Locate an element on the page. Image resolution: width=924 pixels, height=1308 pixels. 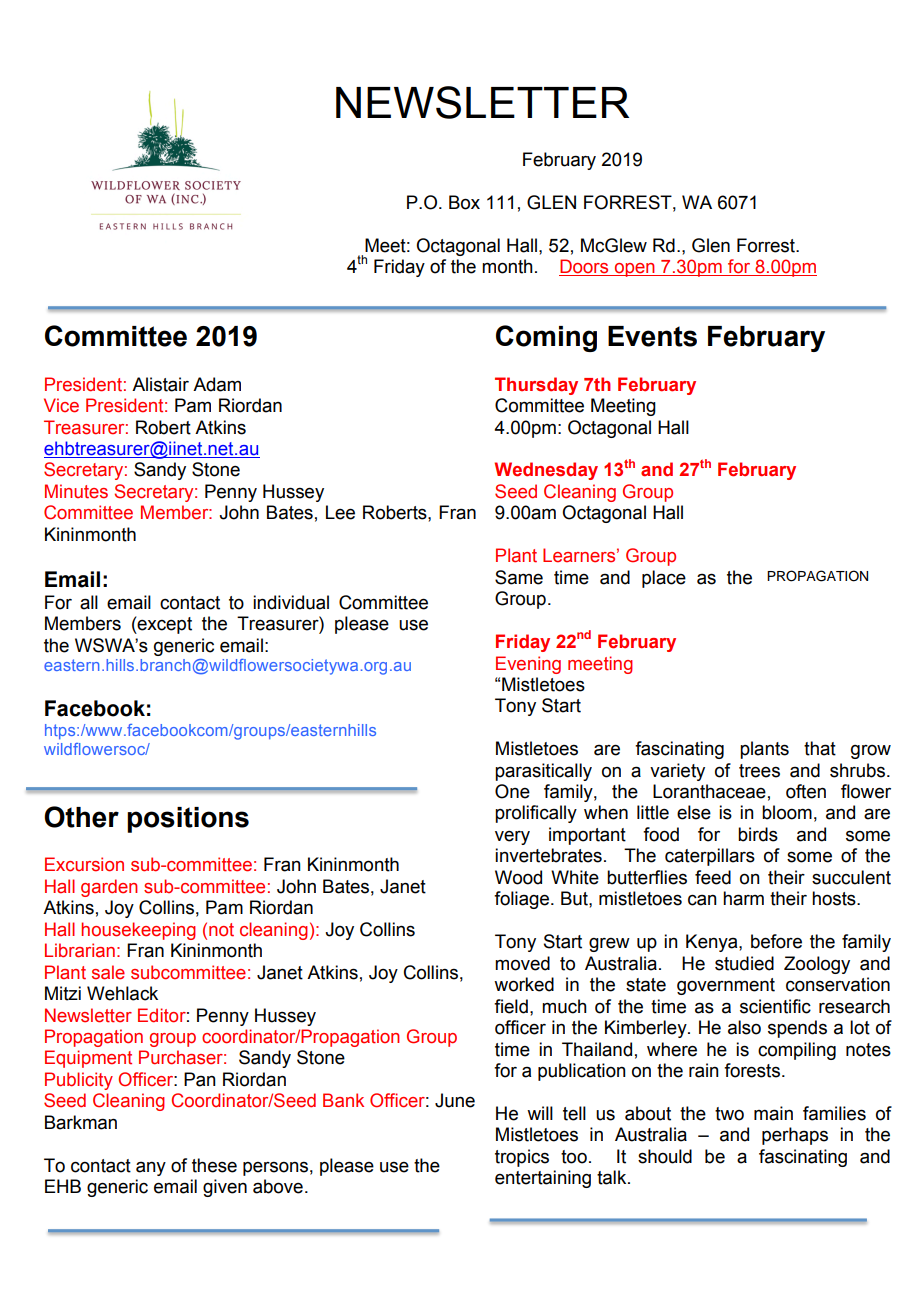
except is located at coordinates (164, 625).
